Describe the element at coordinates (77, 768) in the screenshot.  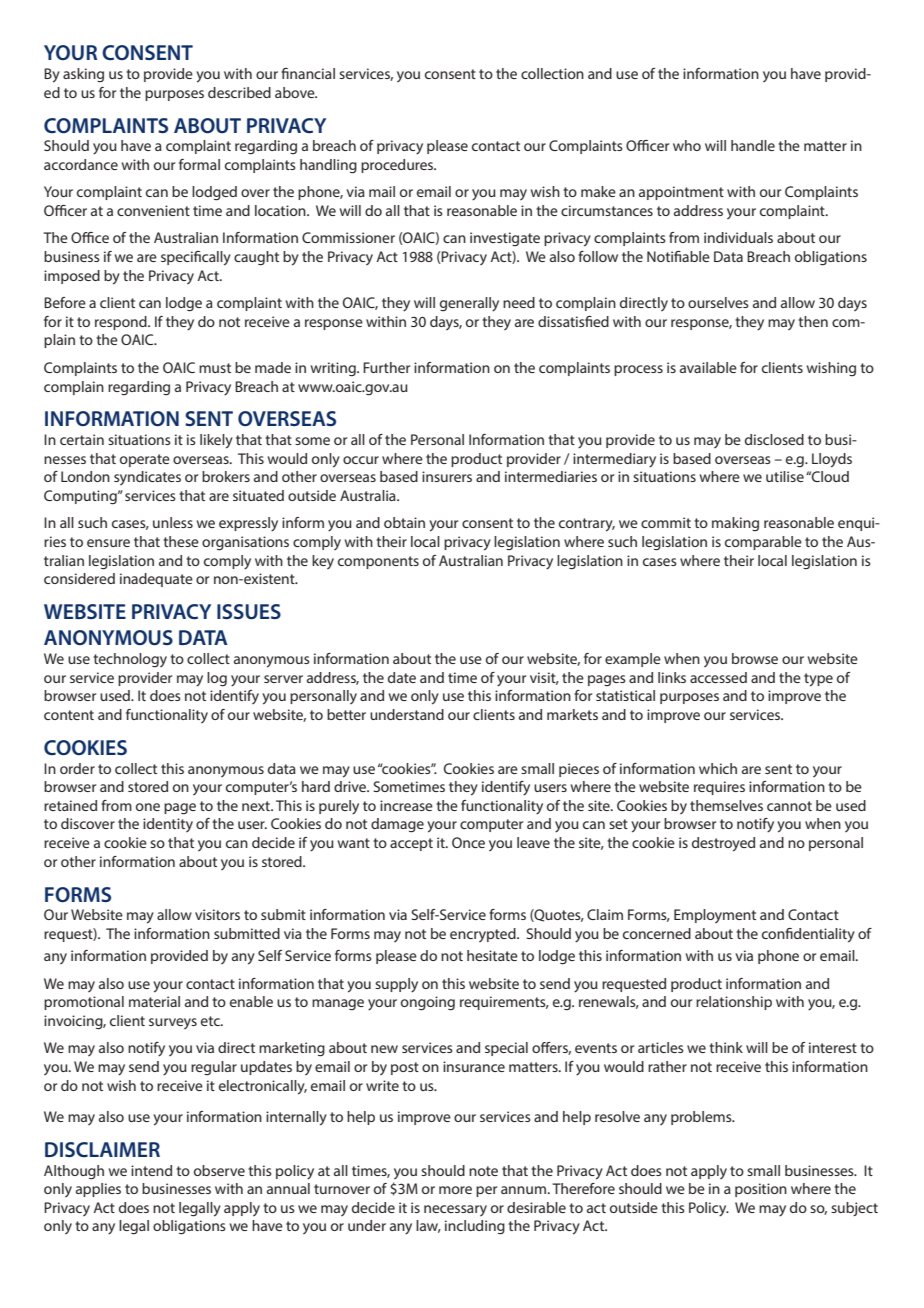
I see `order` at that location.
